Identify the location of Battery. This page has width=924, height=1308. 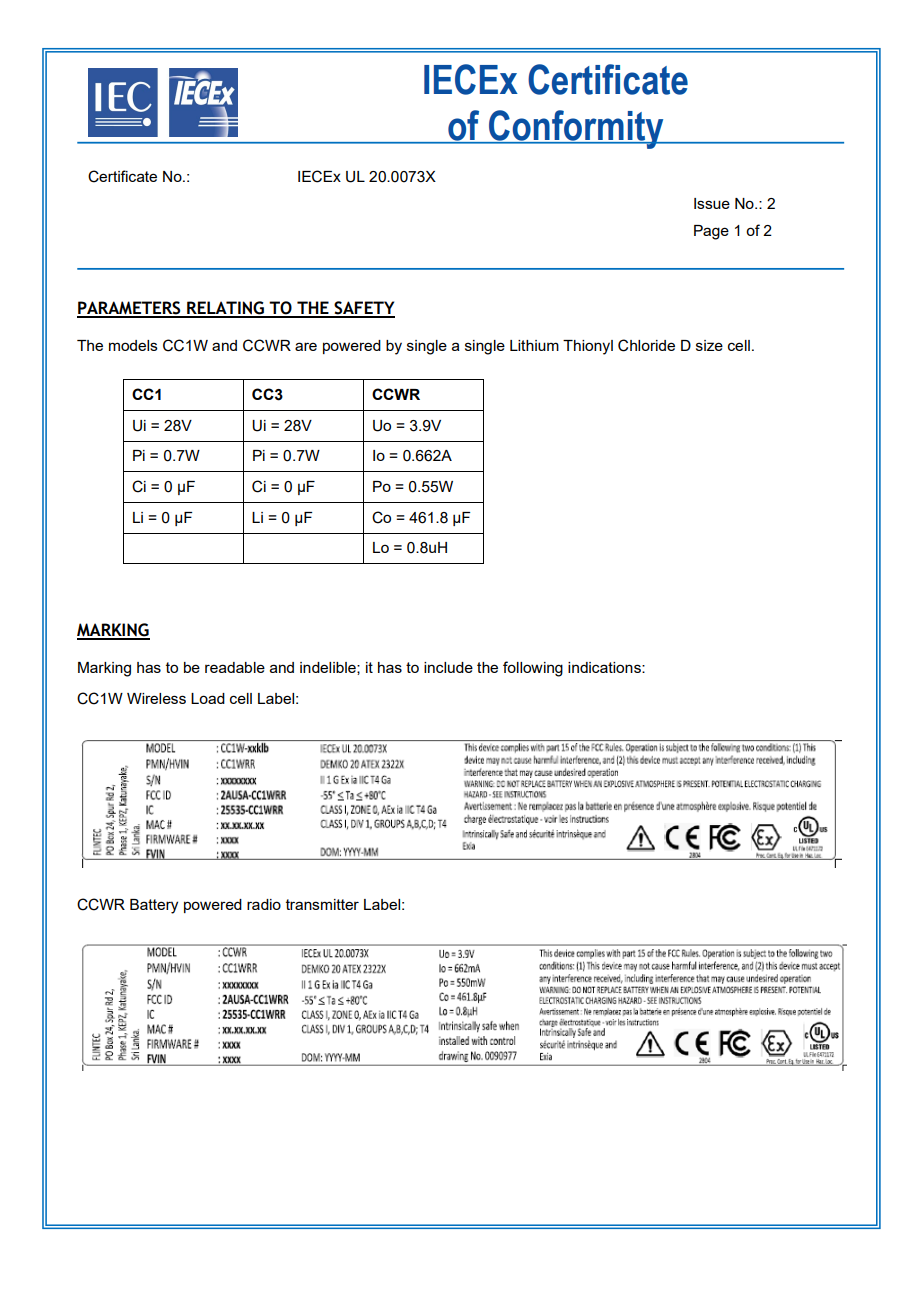
(154, 906).
